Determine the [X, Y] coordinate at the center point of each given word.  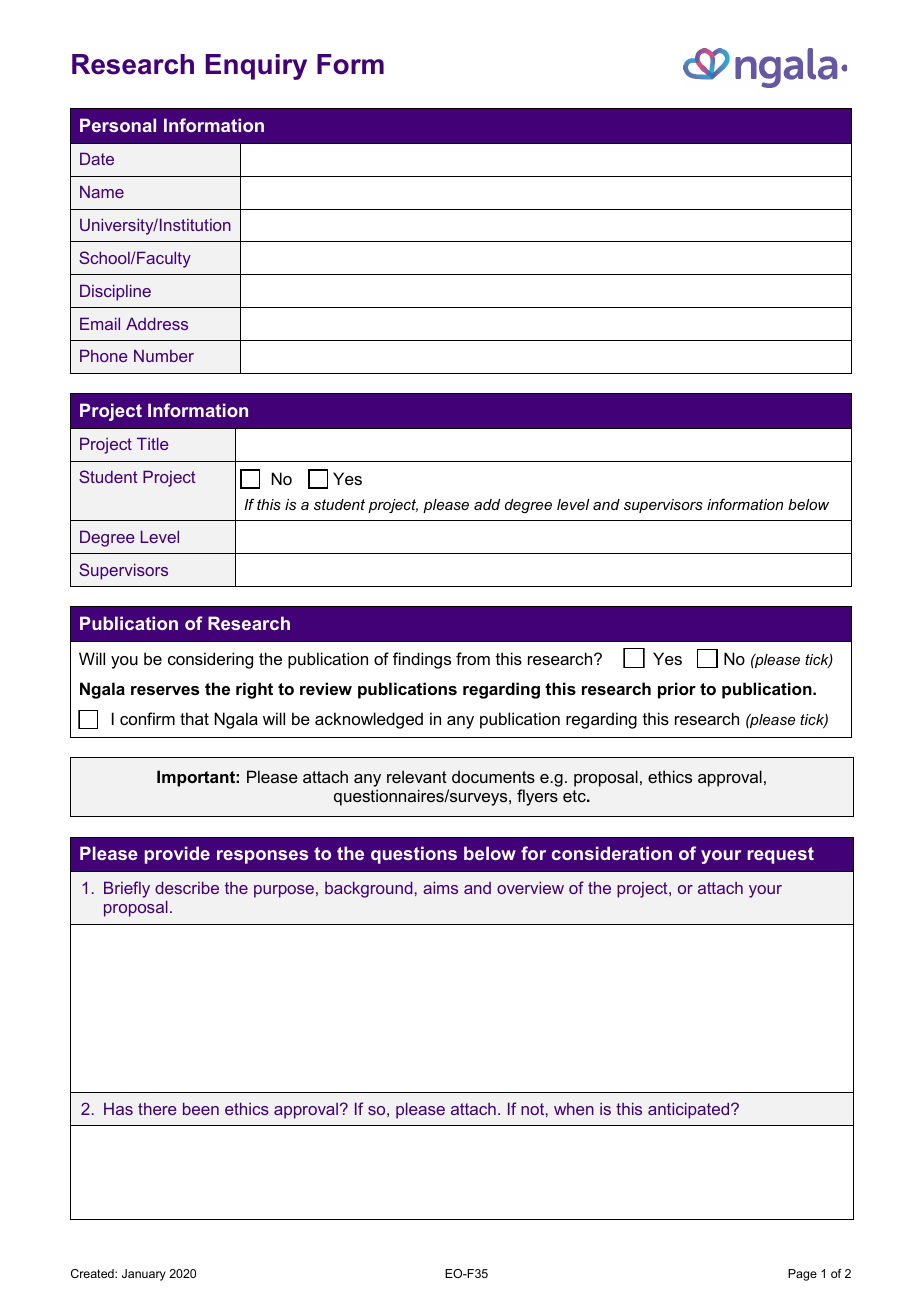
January [144, 1275]
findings [422, 660]
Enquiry [256, 67]
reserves [165, 690]
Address [157, 323]
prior [677, 690]
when [574, 1109]
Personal [118, 125]
